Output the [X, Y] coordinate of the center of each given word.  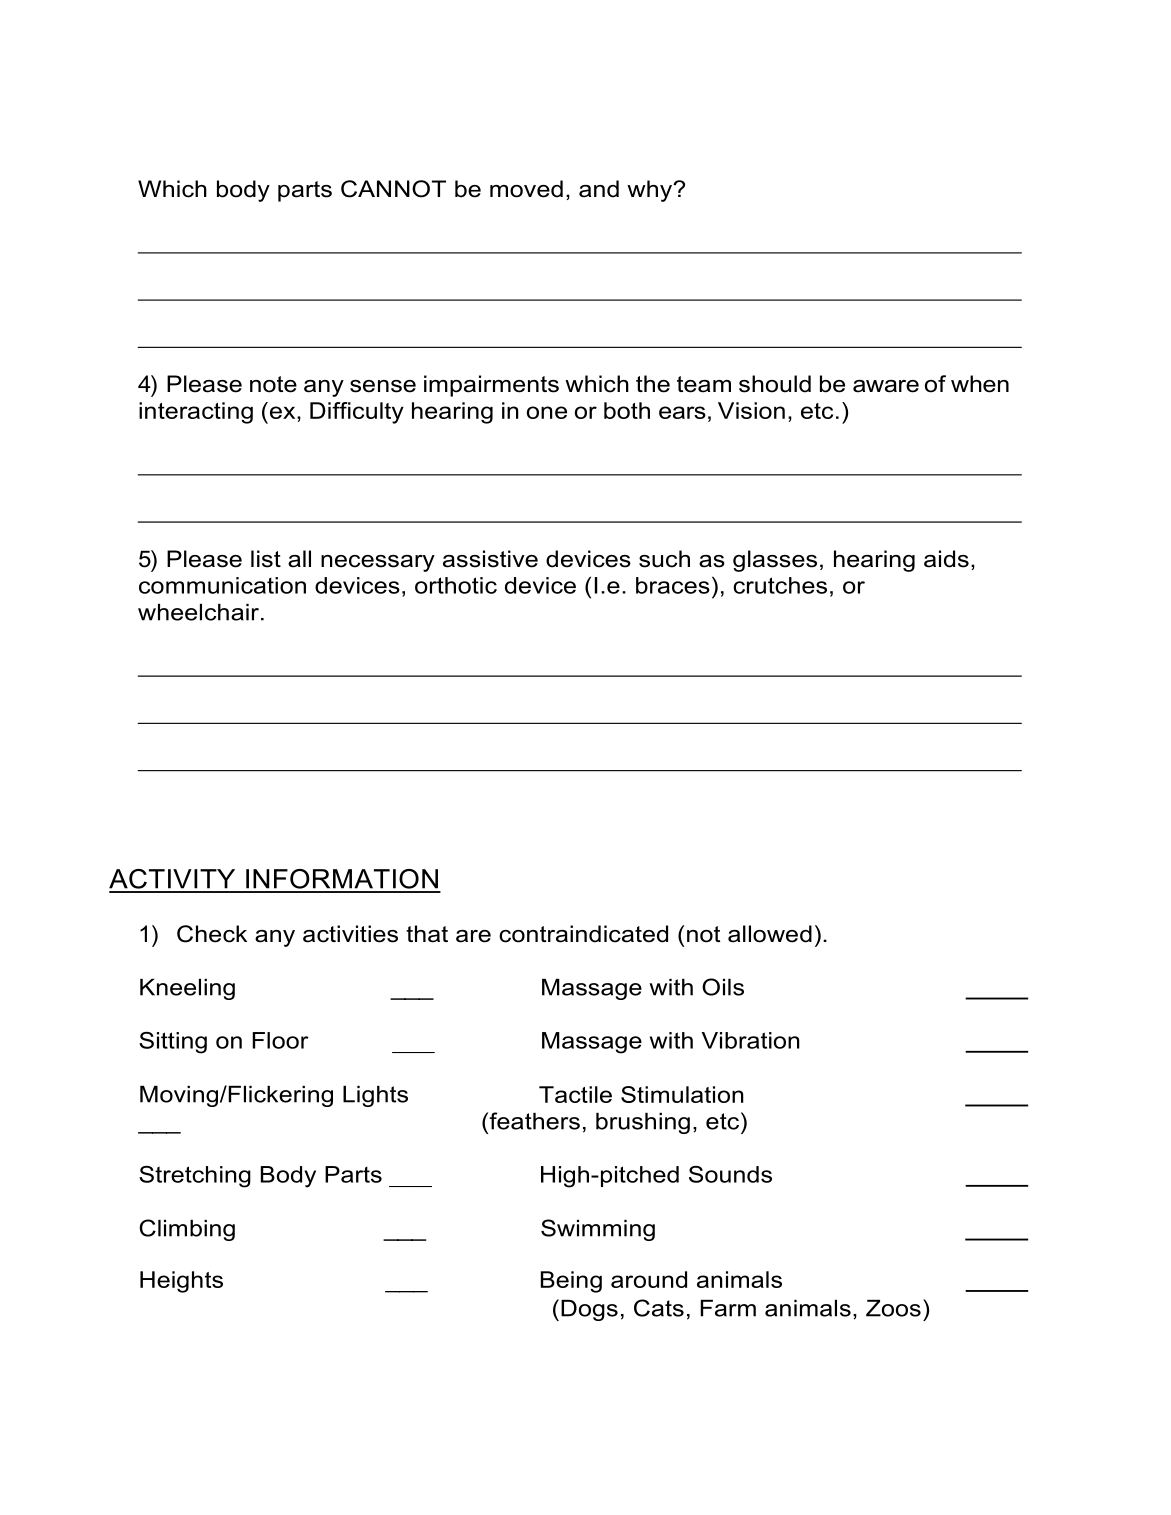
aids [946, 559]
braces [673, 585]
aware [886, 386]
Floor [280, 1040]
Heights [181, 1282]
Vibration [751, 1040]
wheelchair [198, 612]
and [599, 189]
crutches [780, 585]
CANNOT [393, 189]
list [266, 559]
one [547, 412]
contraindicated [583, 934]
